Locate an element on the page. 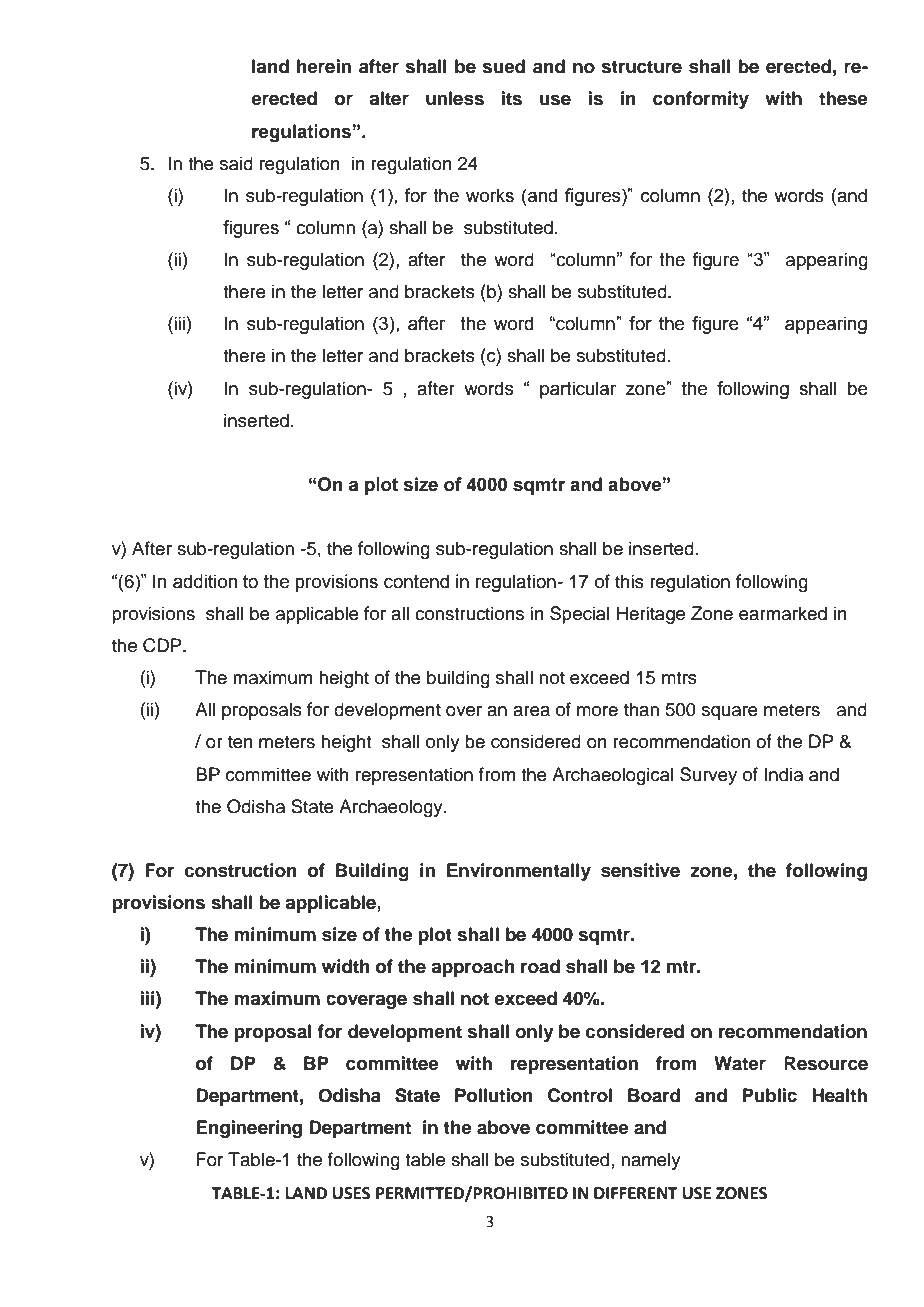 This document has height=1307, width=924. Engineering is located at coordinates (249, 1129).
